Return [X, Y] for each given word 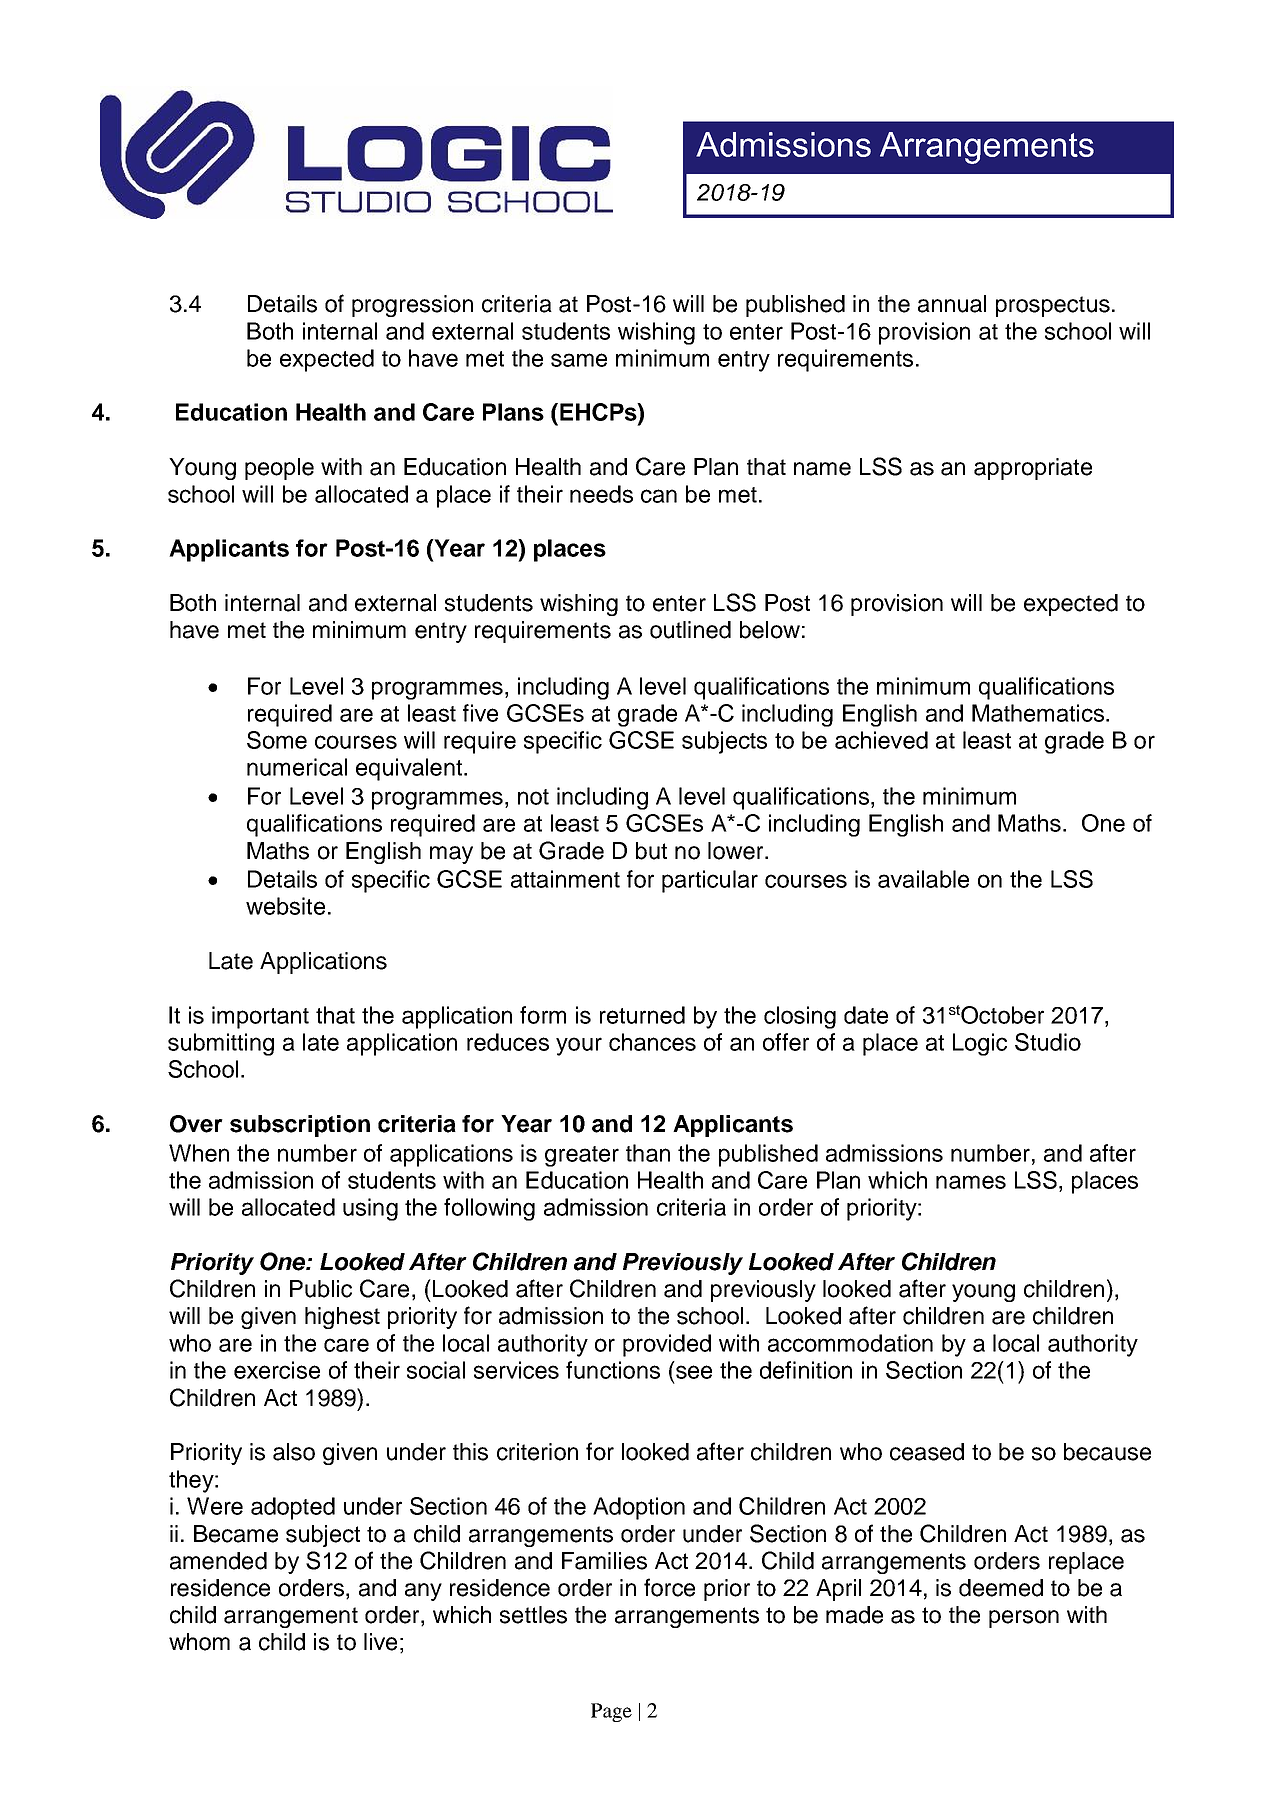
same [579, 360]
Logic [980, 1044]
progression [412, 306]
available [923, 879]
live [380, 1642]
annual [952, 304]
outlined [690, 630]
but [651, 851]
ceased [927, 1452]
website [285, 906]
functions [613, 1370]
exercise [277, 1370]
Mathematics [1038, 713]
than [648, 1153]
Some [277, 740]
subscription [300, 1126]
